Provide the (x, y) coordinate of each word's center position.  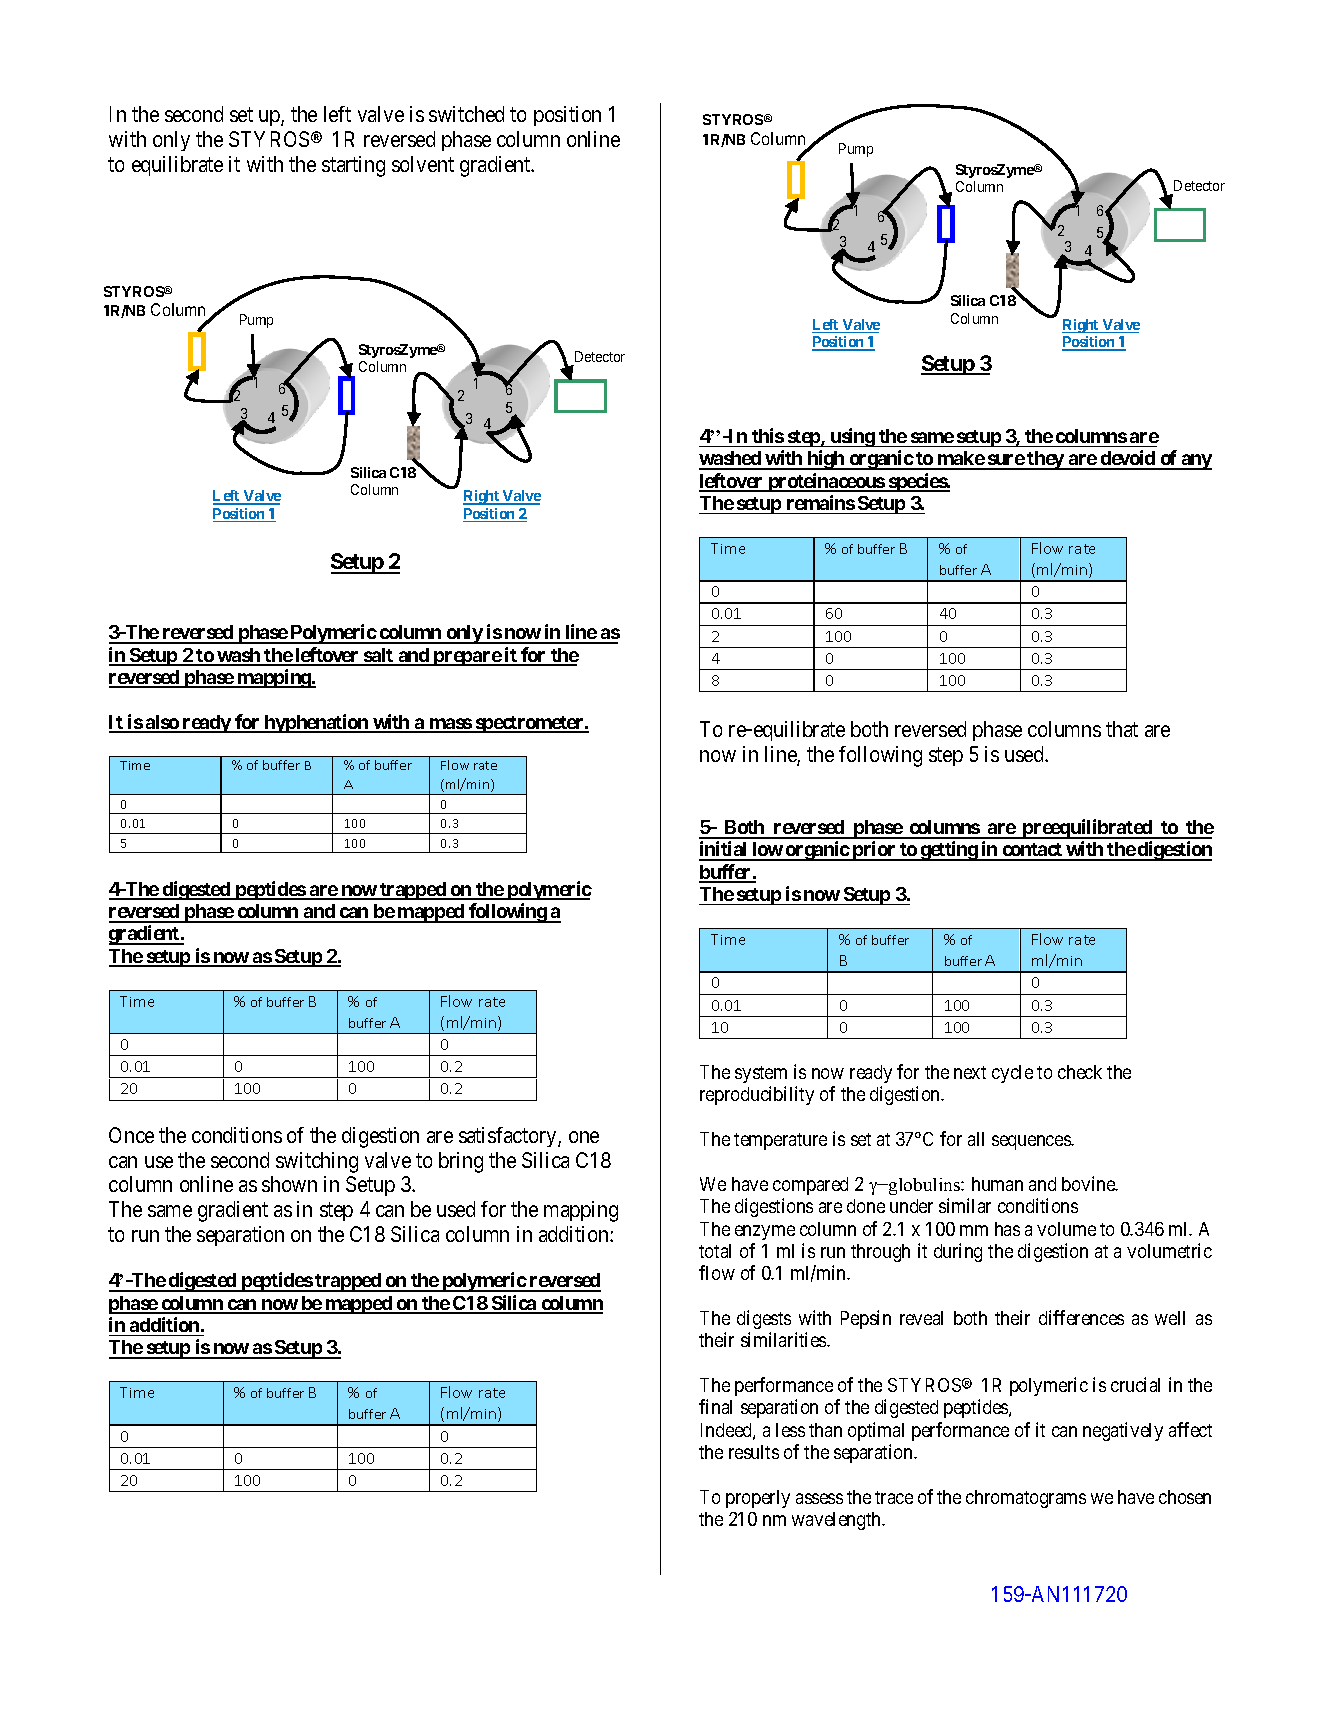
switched (466, 114)
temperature (780, 1141)
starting (353, 166)
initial (724, 850)
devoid (1127, 459)
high (825, 460)
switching (317, 1162)
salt (379, 656)
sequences (1032, 1142)
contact (1032, 851)
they (1046, 460)
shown (289, 1184)
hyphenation (316, 723)
